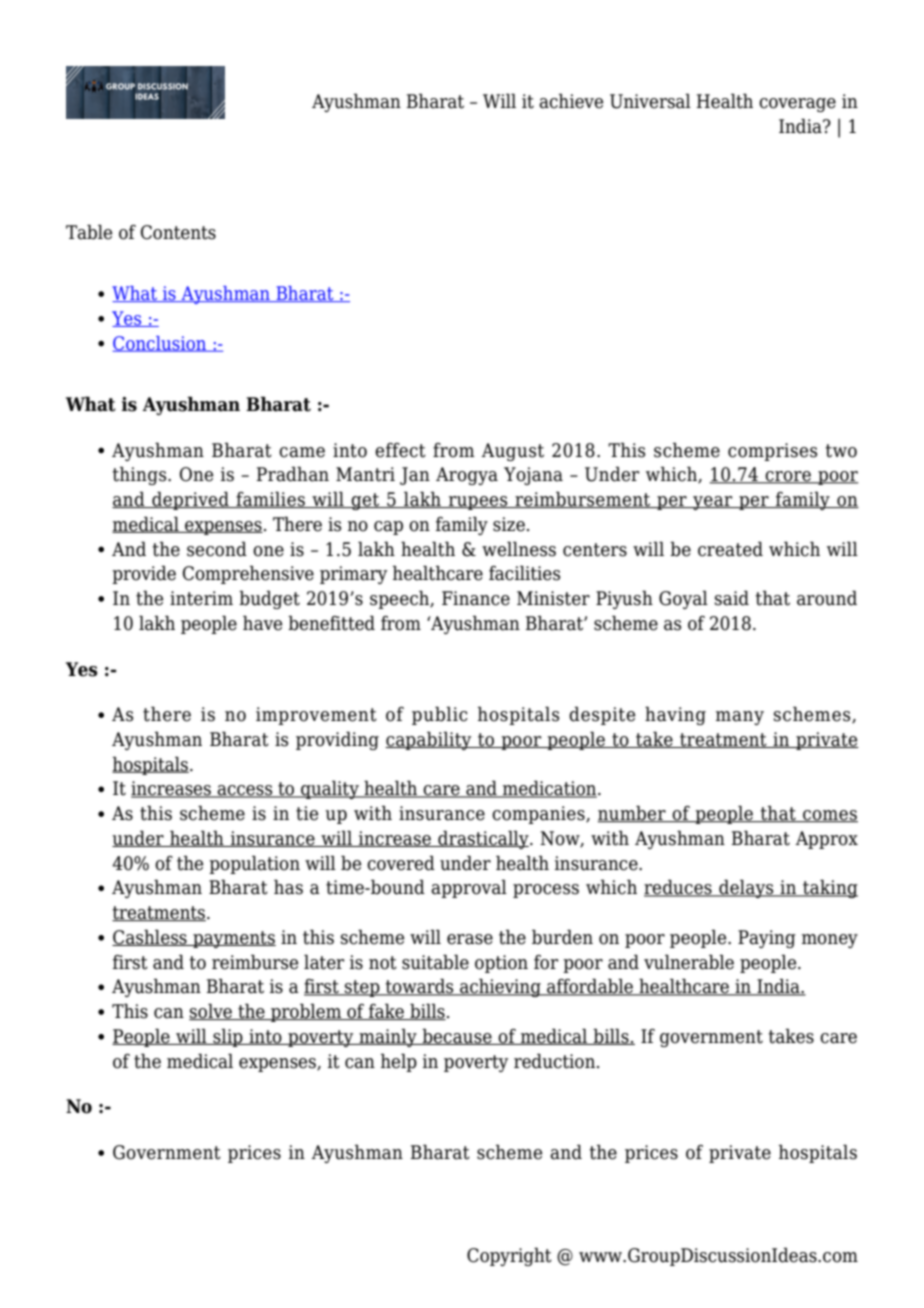  Describe the element at coordinates (440, 715) in the document. I see `public` at that location.
